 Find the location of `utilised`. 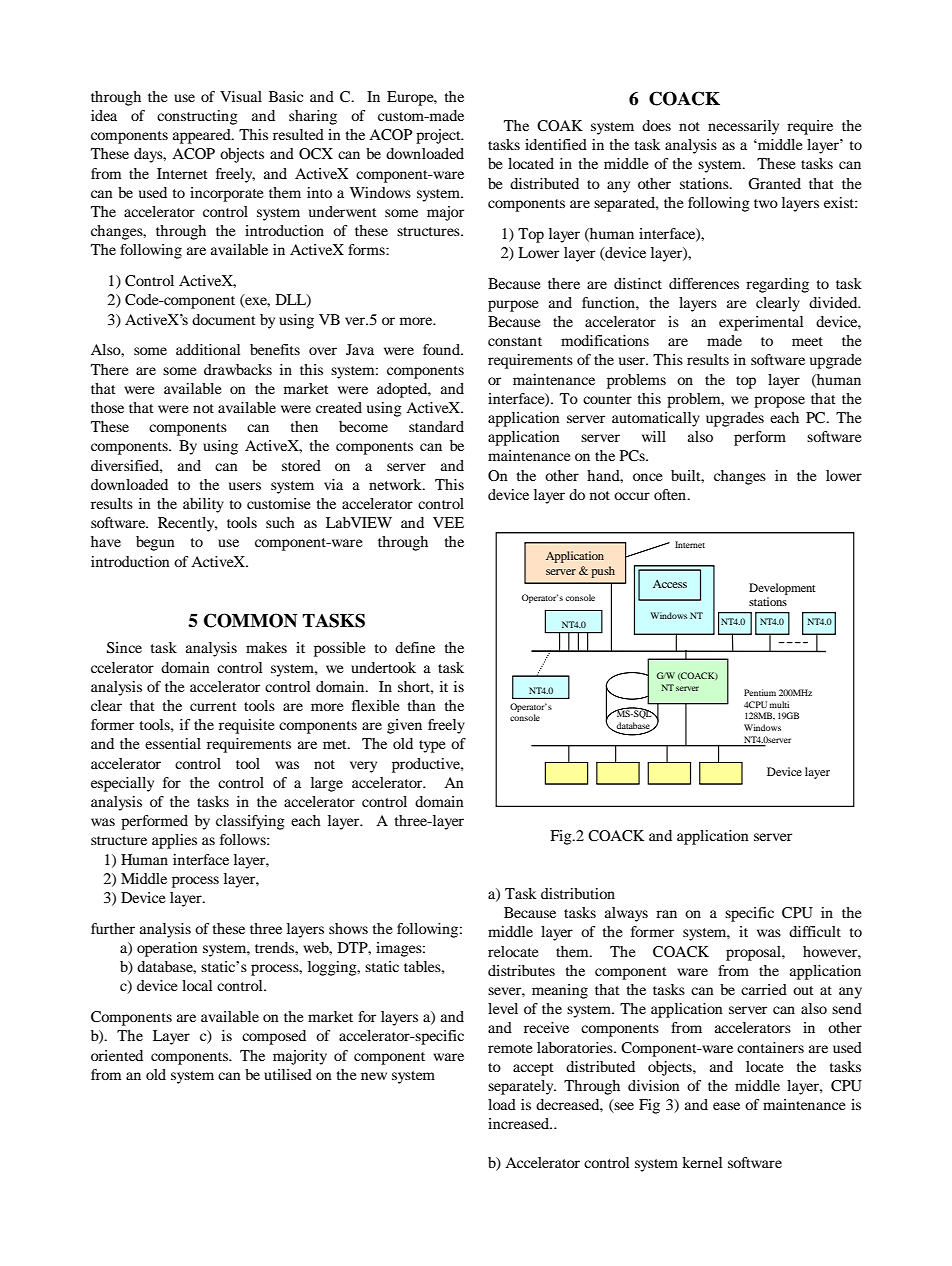

utilised is located at coordinates (288, 1074).
